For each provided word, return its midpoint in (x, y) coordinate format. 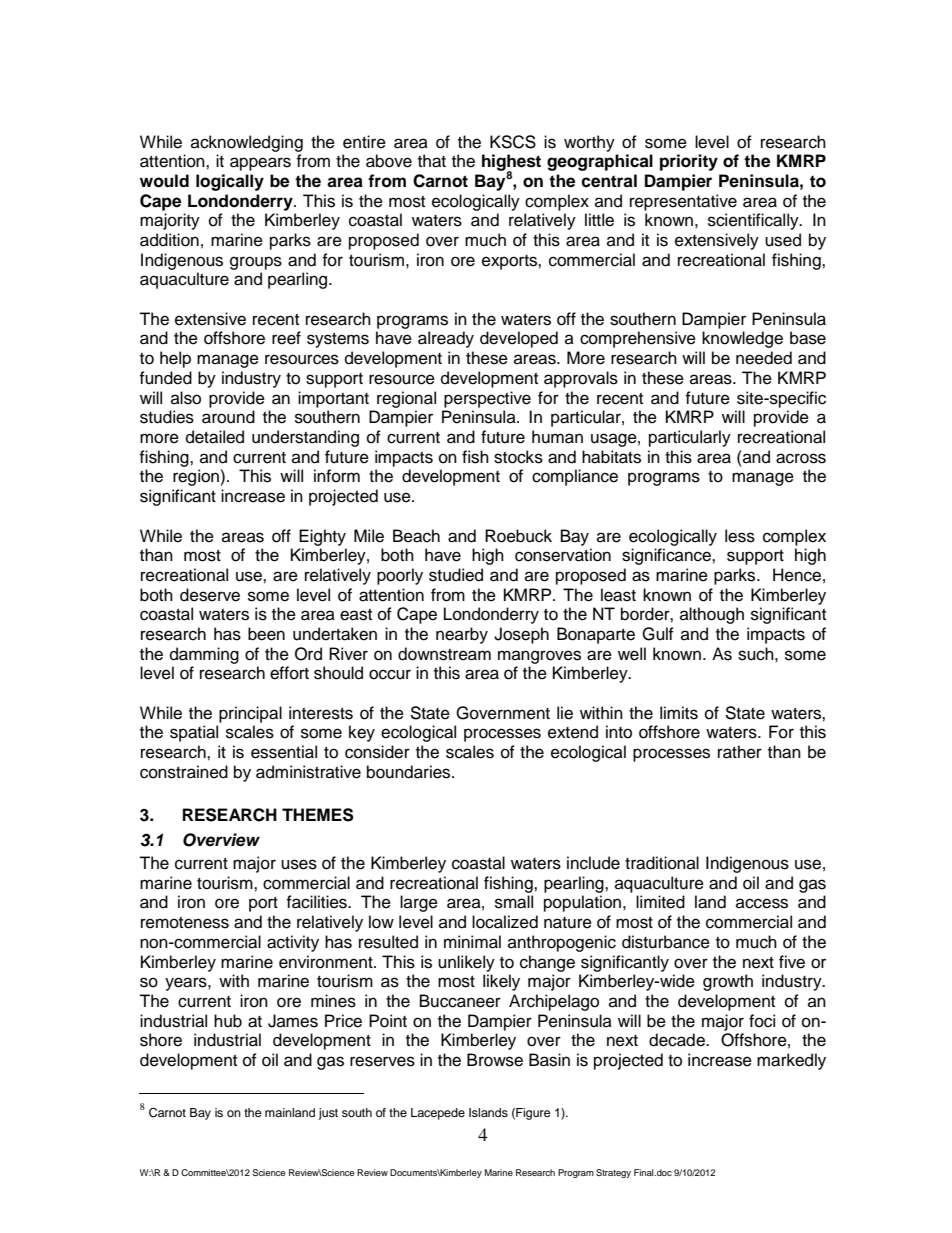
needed (764, 358)
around (228, 417)
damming (204, 655)
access (762, 903)
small (514, 902)
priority (689, 162)
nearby (462, 635)
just (328, 1114)
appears (260, 164)
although (712, 615)
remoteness (185, 923)
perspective (487, 399)
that (432, 161)
